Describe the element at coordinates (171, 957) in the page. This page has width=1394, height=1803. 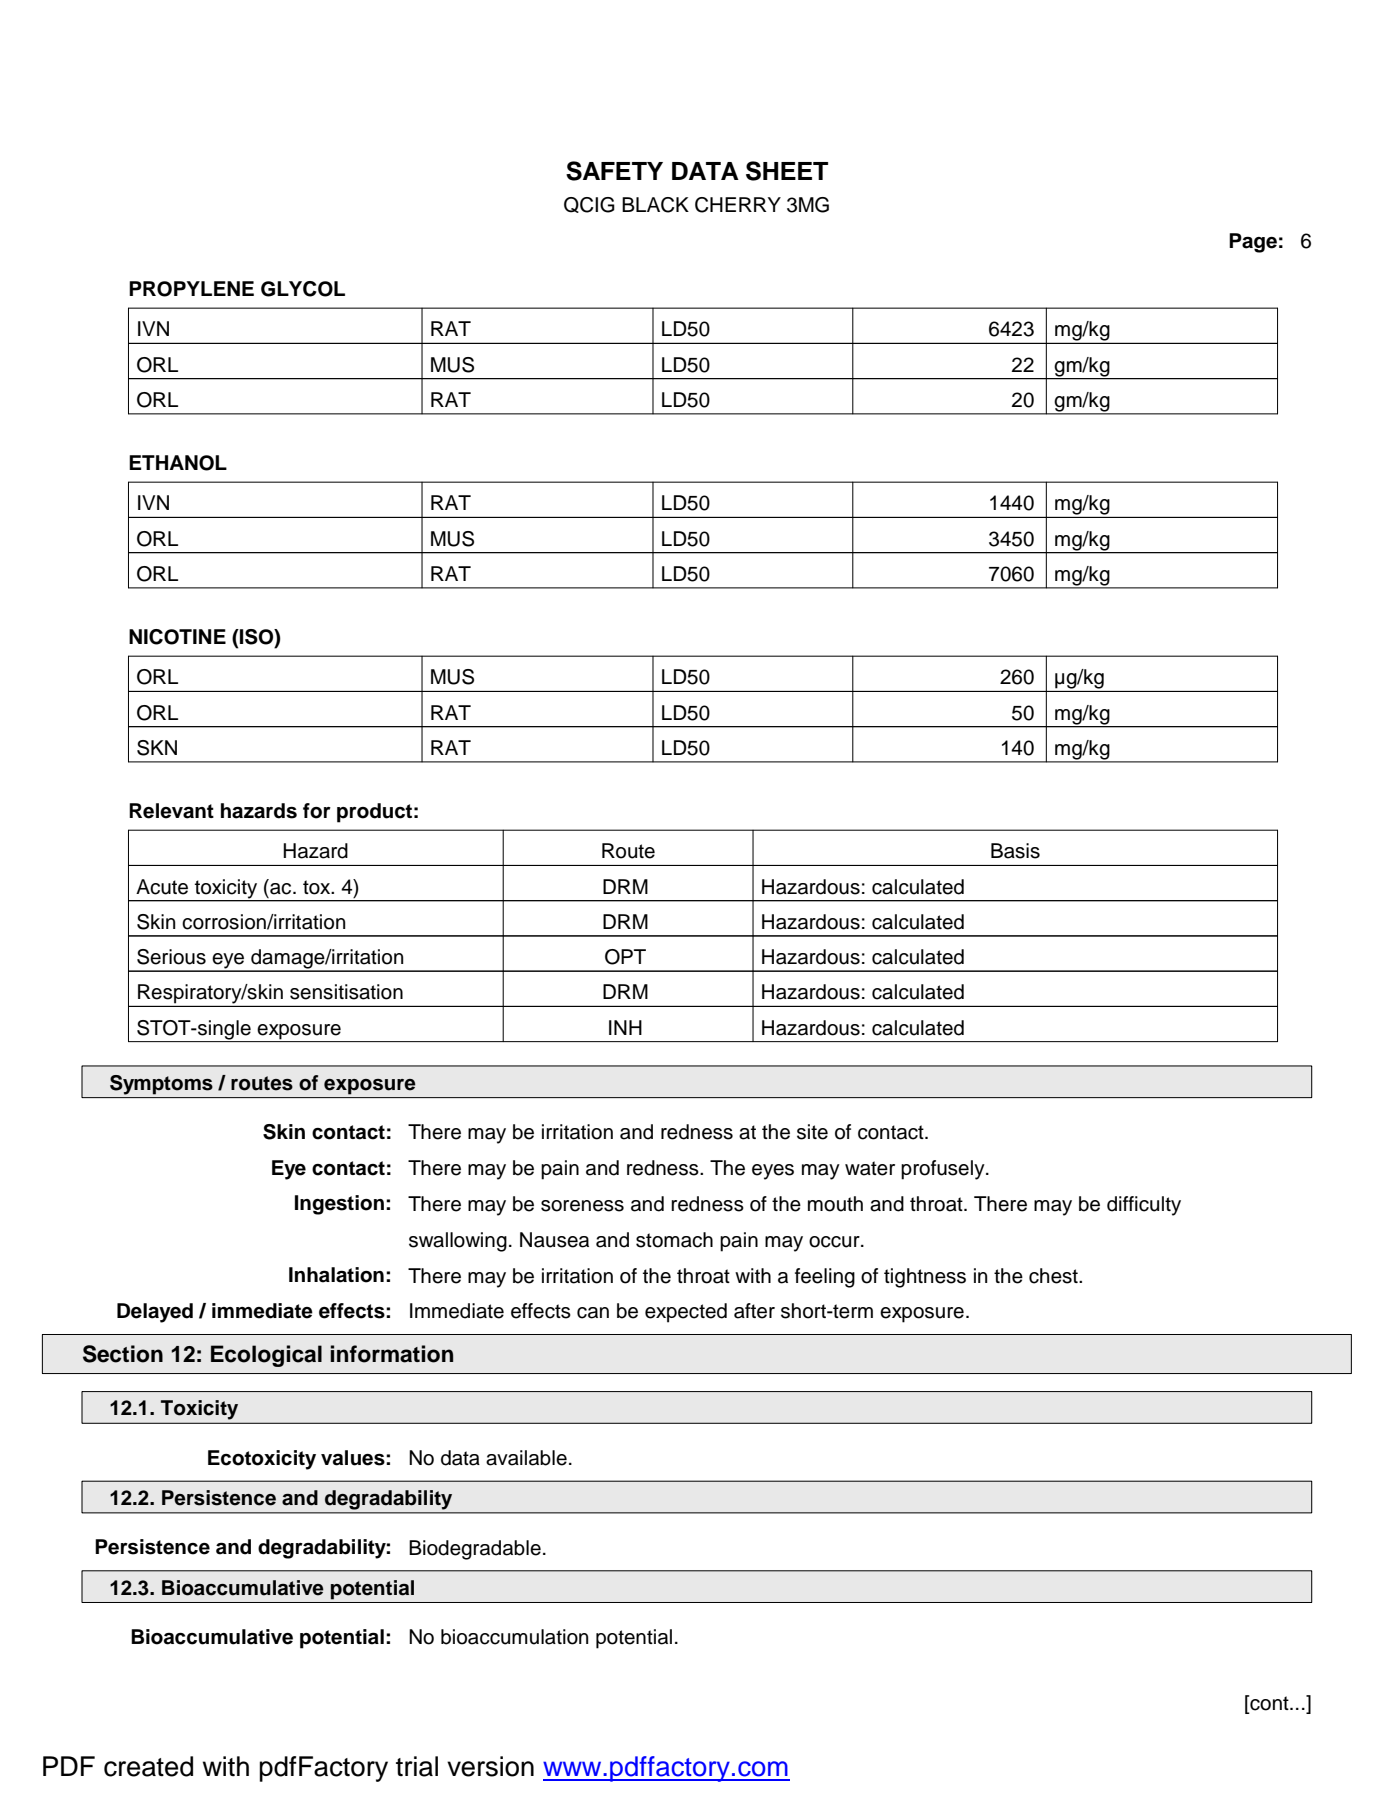
I see `Serious` at that location.
